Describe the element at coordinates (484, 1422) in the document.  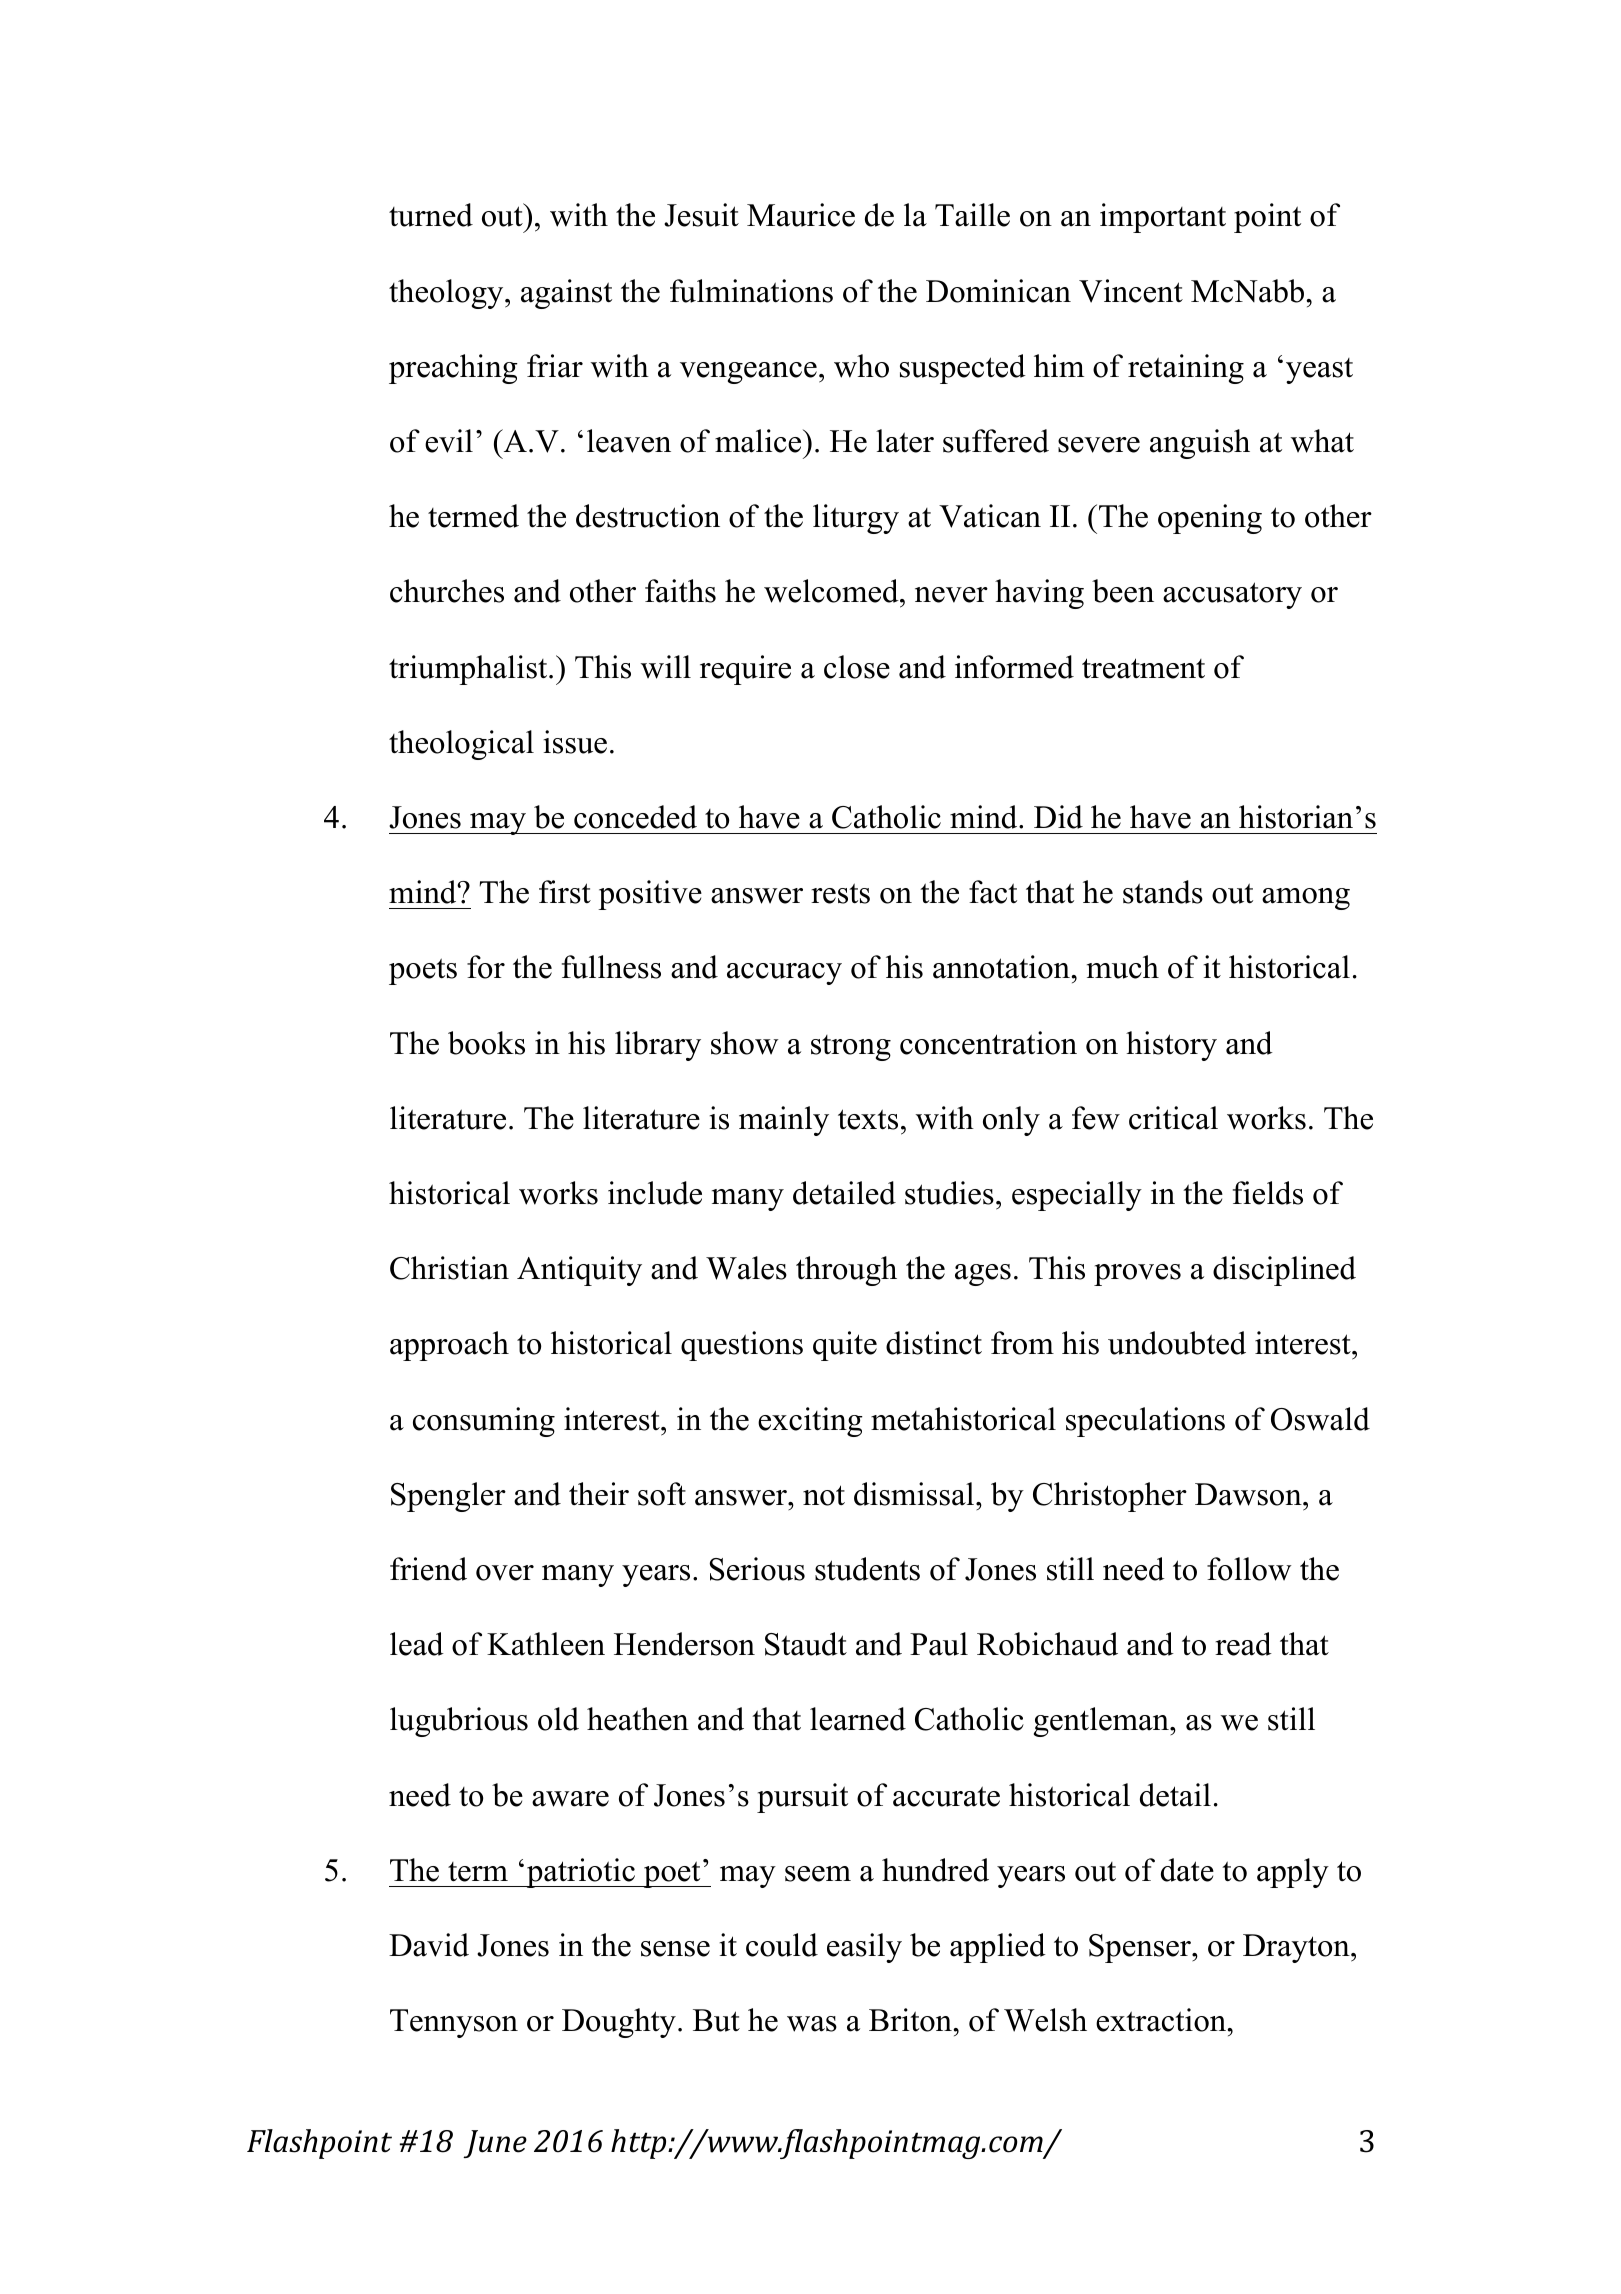
I see `consuming` at that location.
